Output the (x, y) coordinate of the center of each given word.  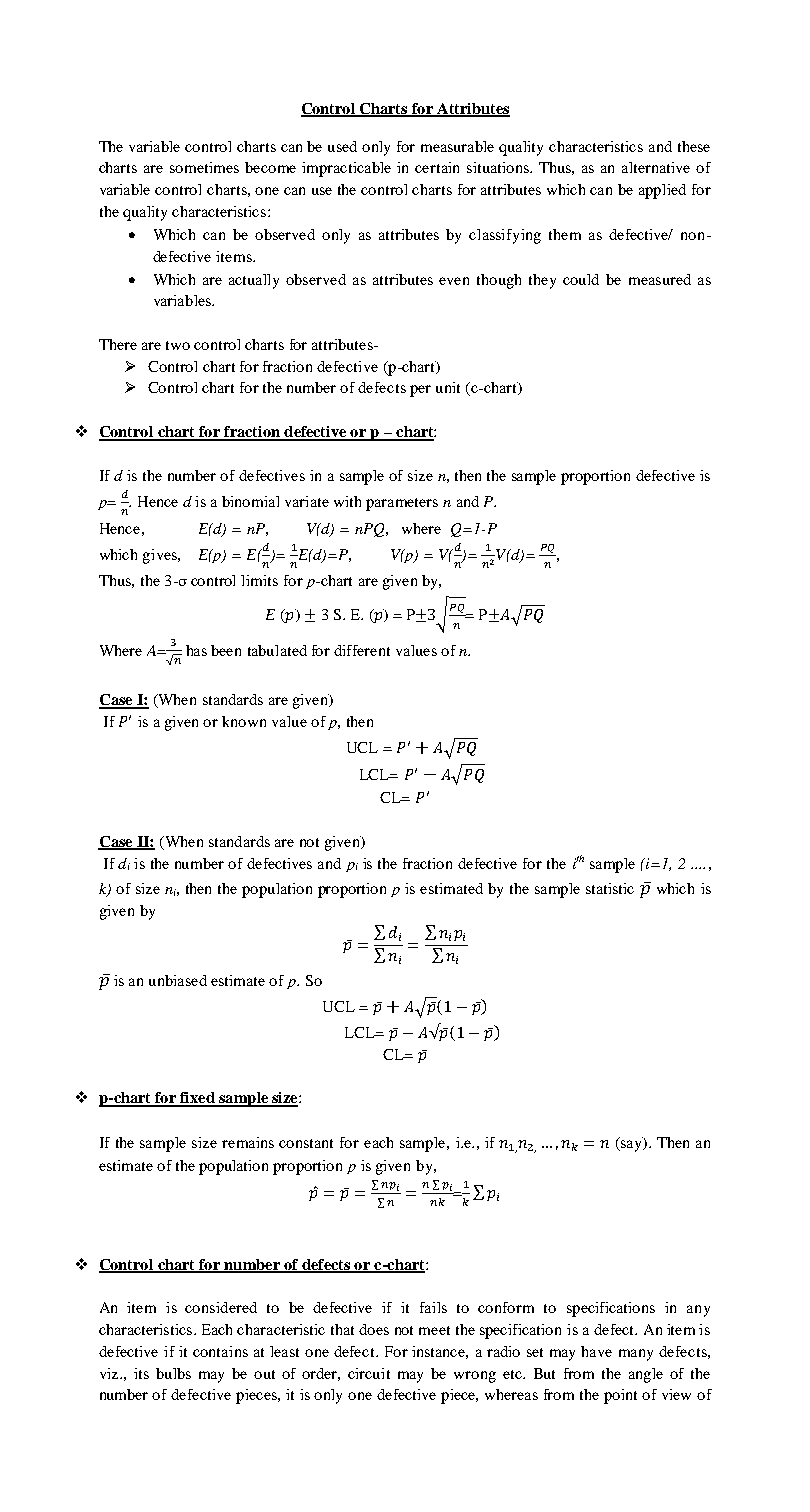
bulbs (173, 1373)
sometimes (204, 167)
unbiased (178, 980)
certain (437, 167)
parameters (402, 504)
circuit (369, 1373)
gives (161, 556)
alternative (656, 167)
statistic (610, 888)
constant (306, 1143)
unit (448, 387)
